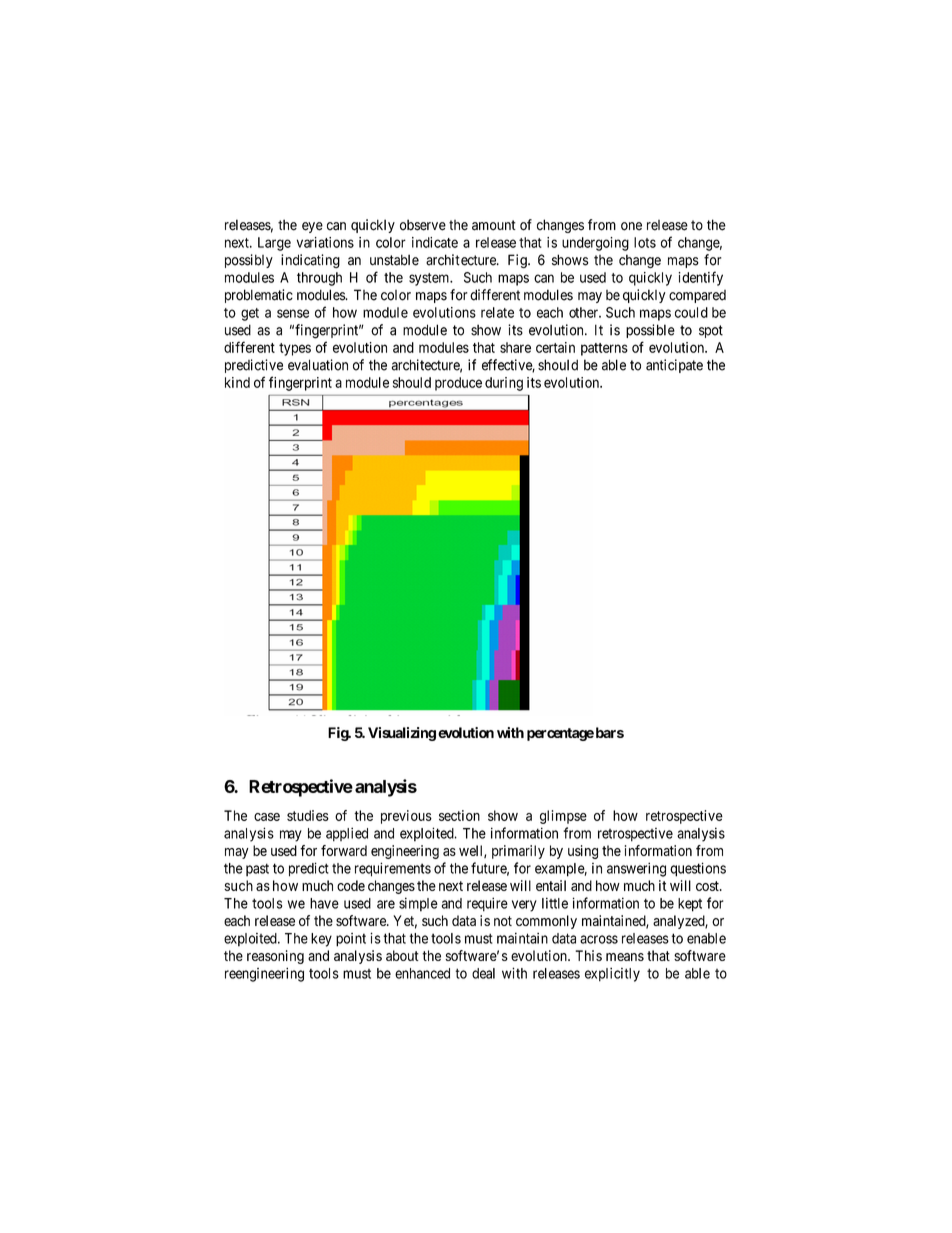 This screenshot has height=1233, width=952. Describe the element at coordinates (625, 957) in the screenshot. I see `means` at that location.
